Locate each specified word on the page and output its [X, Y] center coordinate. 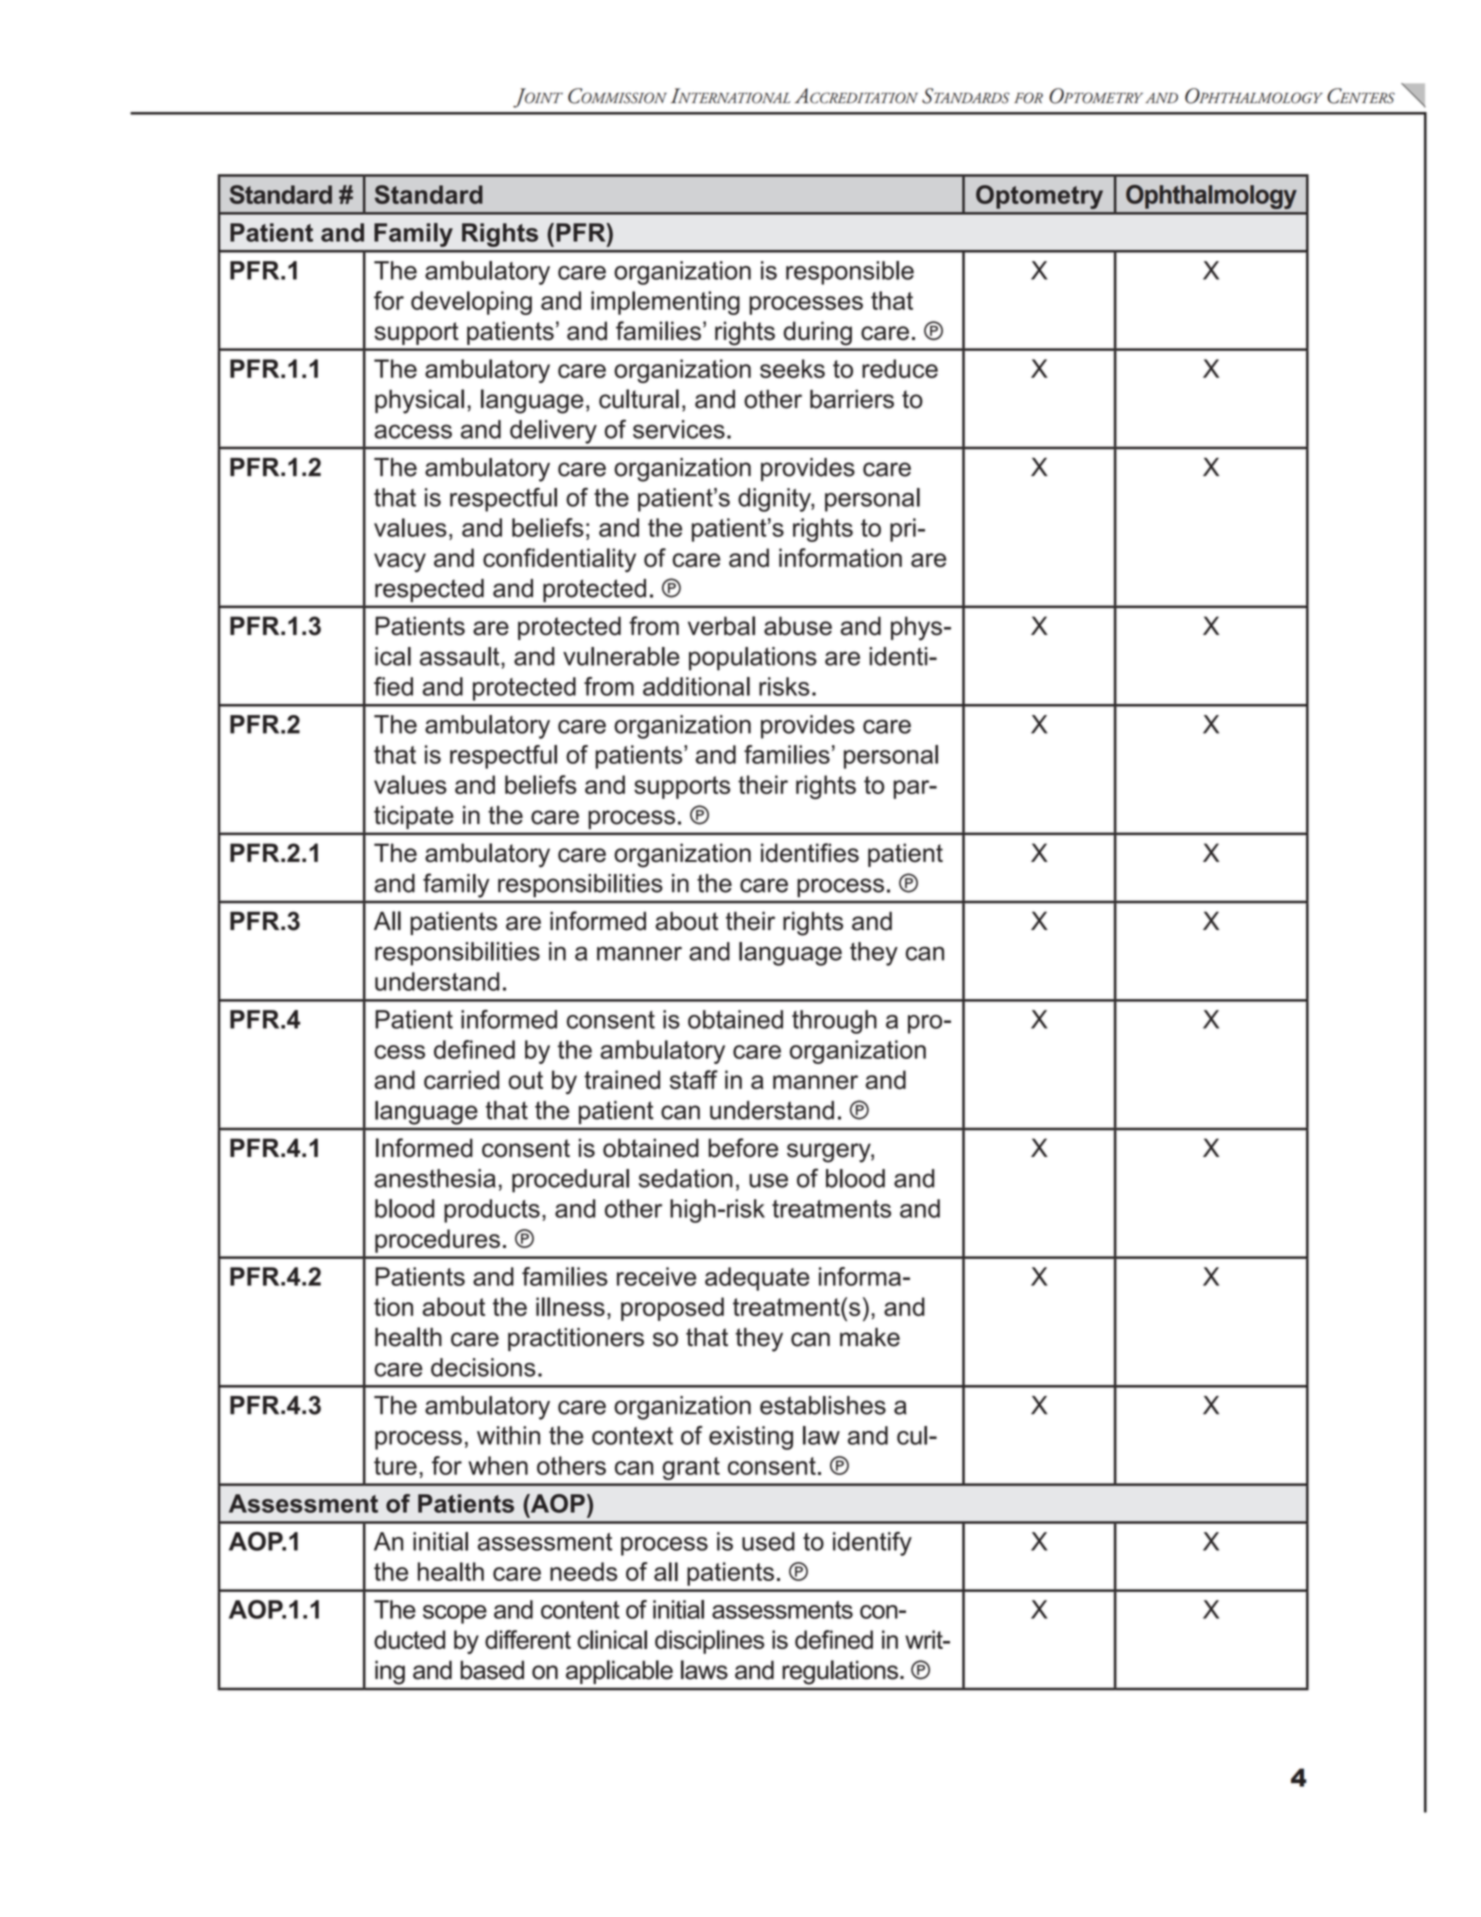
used [768, 1541]
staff [694, 1079]
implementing [665, 303]
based [492, 1670]
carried [461, 1079]
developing [471, 303]
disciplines [709, 1642]
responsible [850, 273]
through [834, 1022]
